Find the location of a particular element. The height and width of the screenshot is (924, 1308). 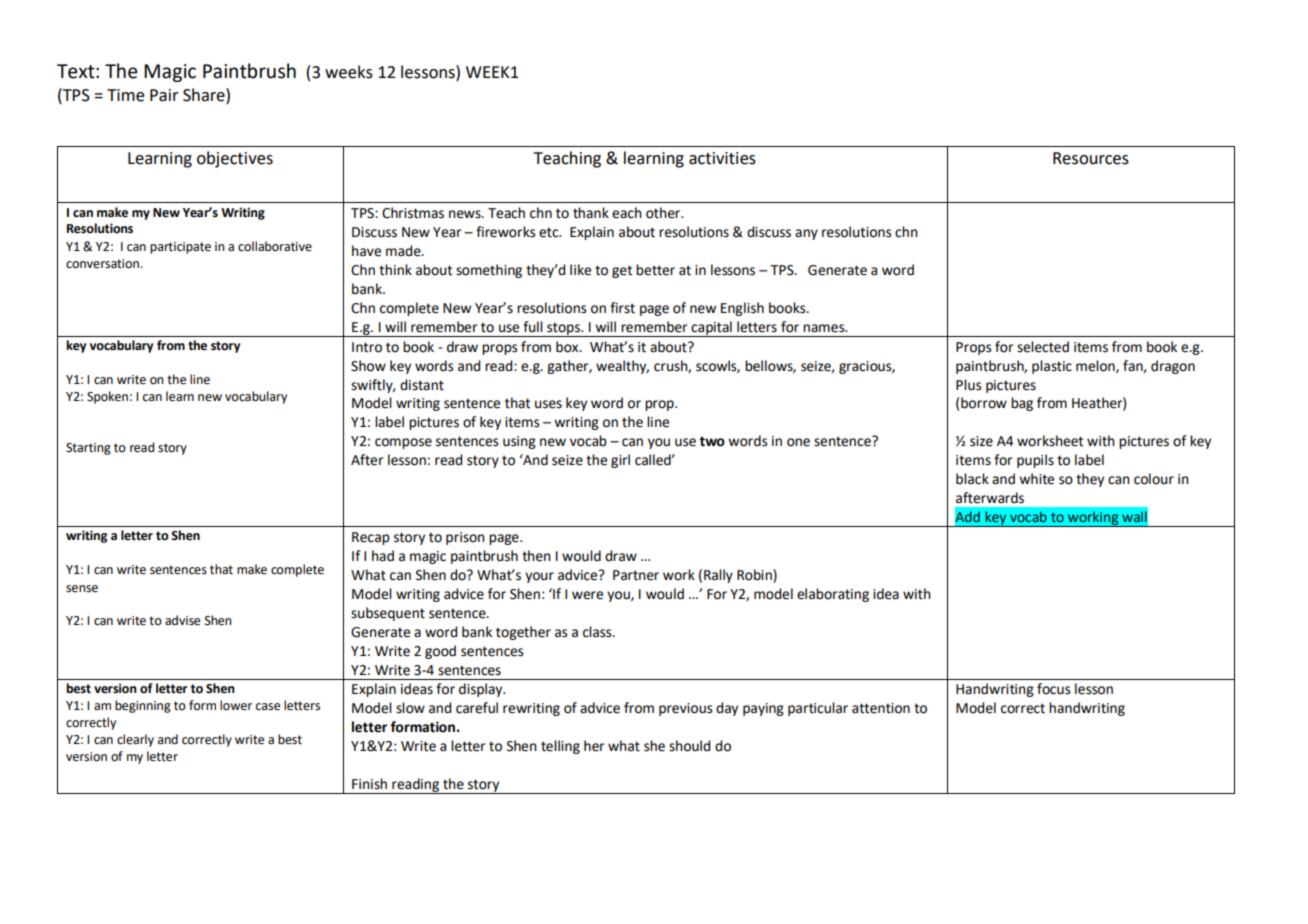

participate is located at coordinates (180, 248).
